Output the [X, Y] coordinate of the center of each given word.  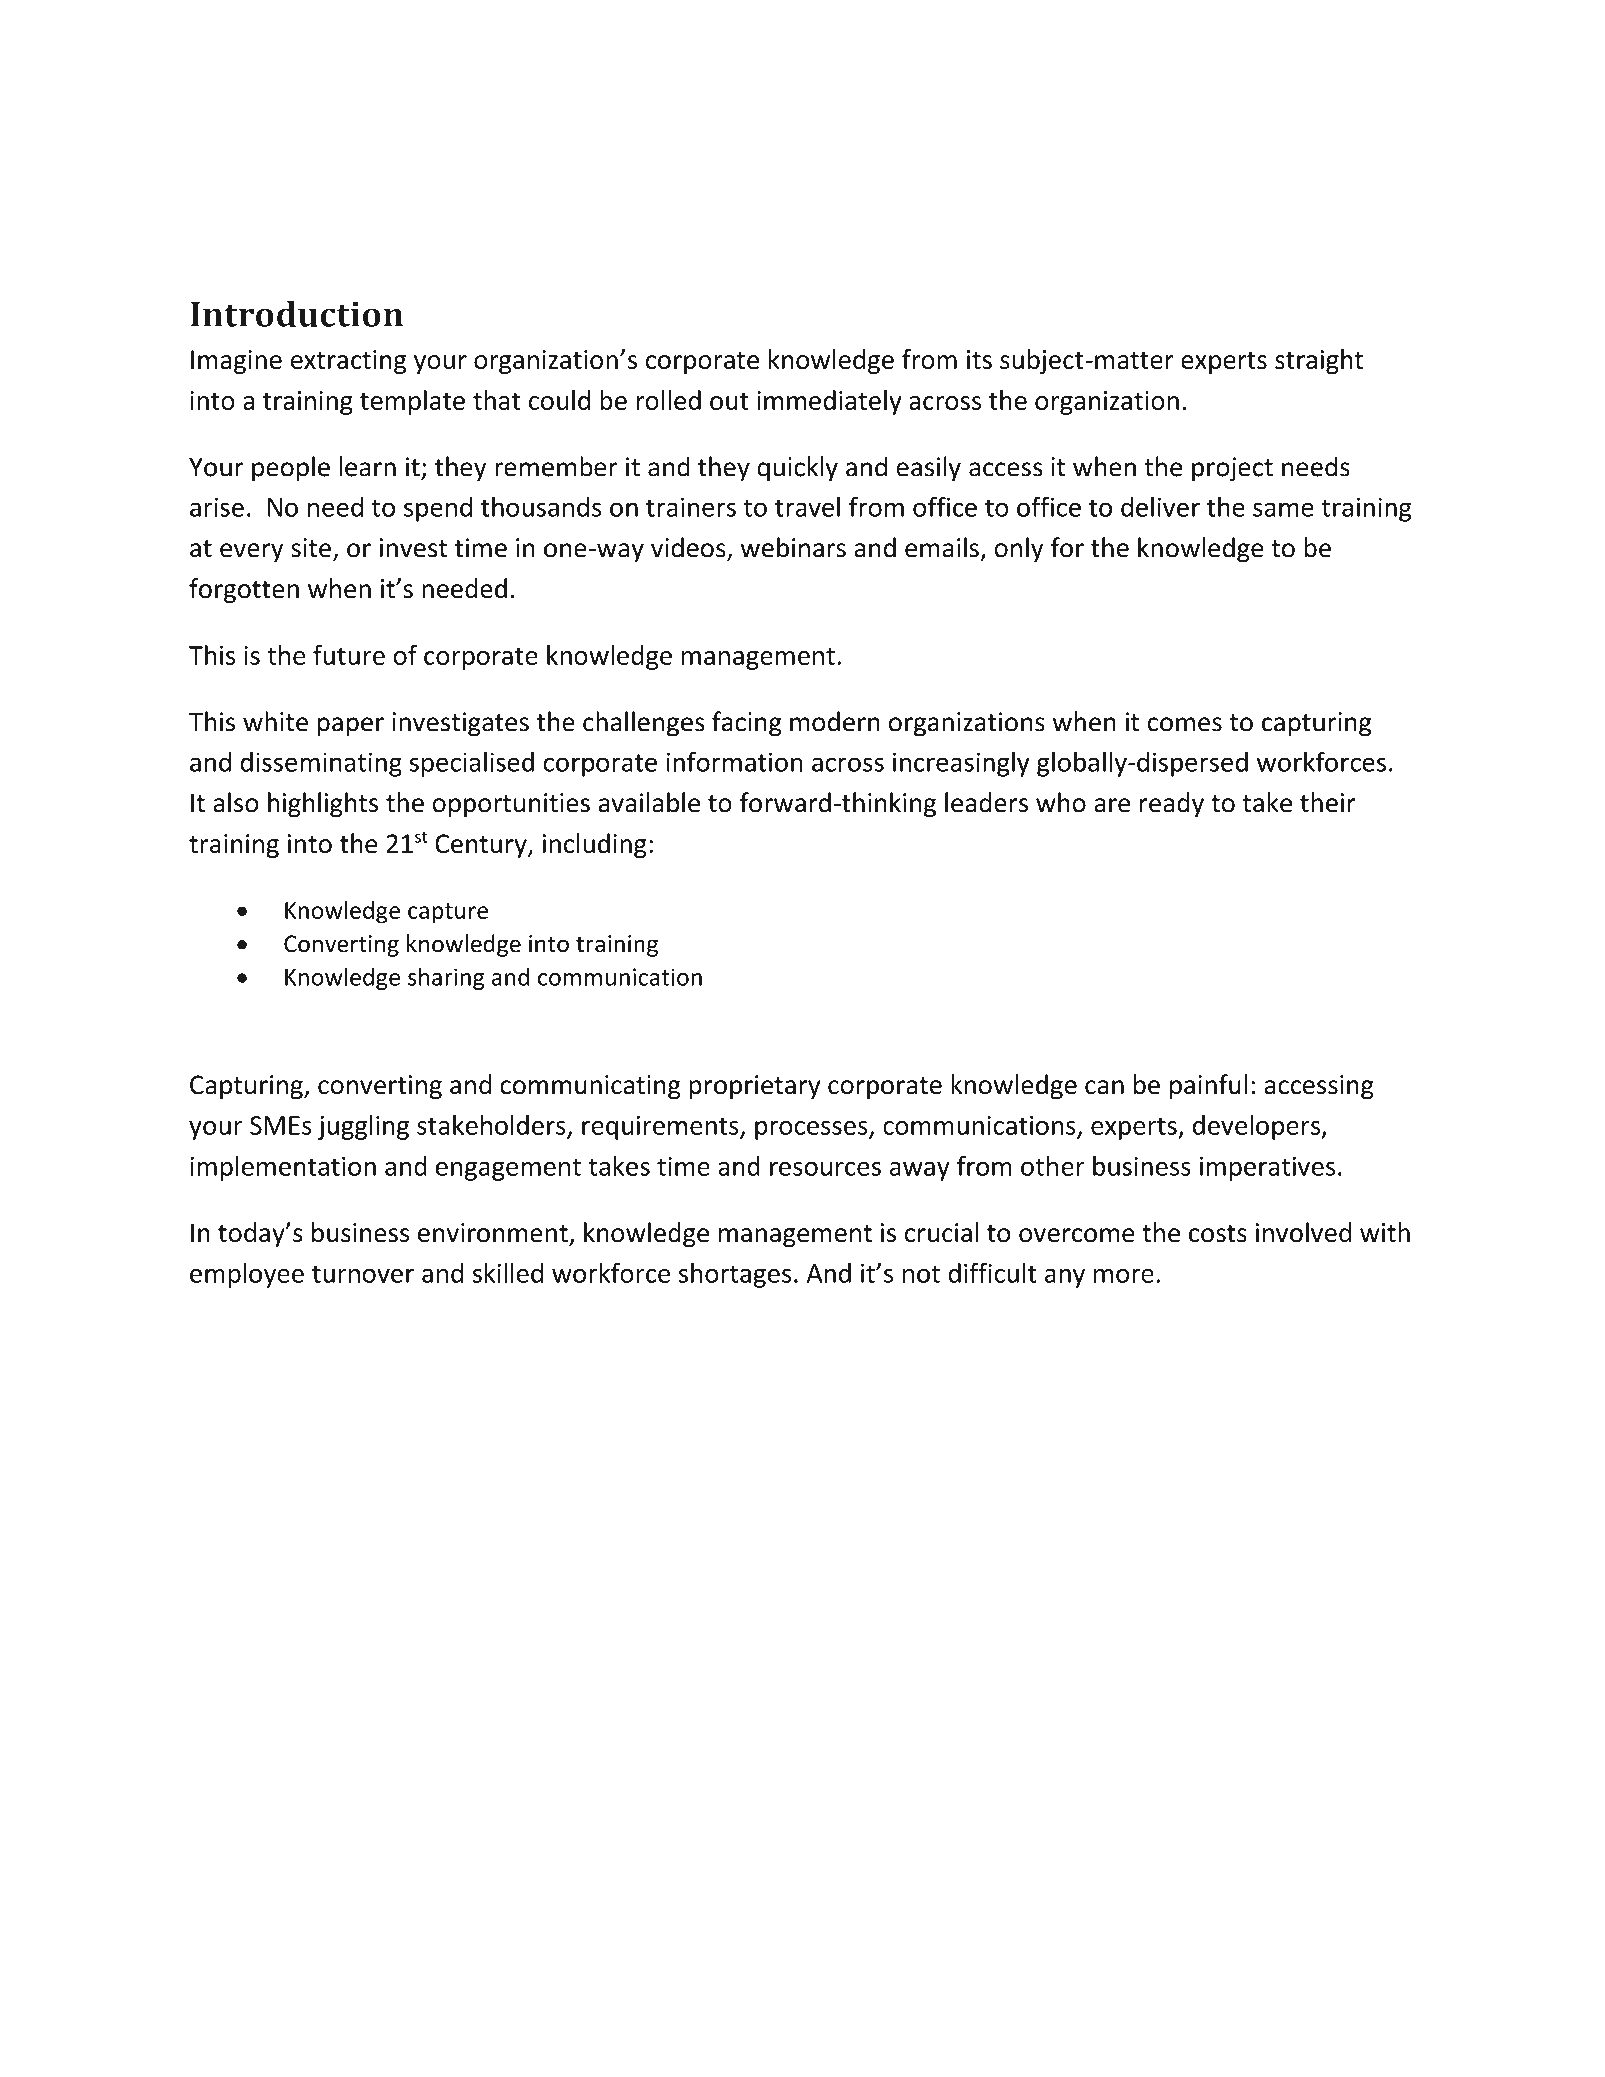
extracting [348, 362]
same [1283, 509]
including [595, 845]
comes [1185, 724]
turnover [363, 1274]
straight [1319, 361]
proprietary [755, 1087]
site [311, 548]
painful [1208, 1086]
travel [807, 506]
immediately [829, 402]
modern [835, 721]
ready [1172, 804]
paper [350, 727]
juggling [363, 1127]
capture [448, 913]
